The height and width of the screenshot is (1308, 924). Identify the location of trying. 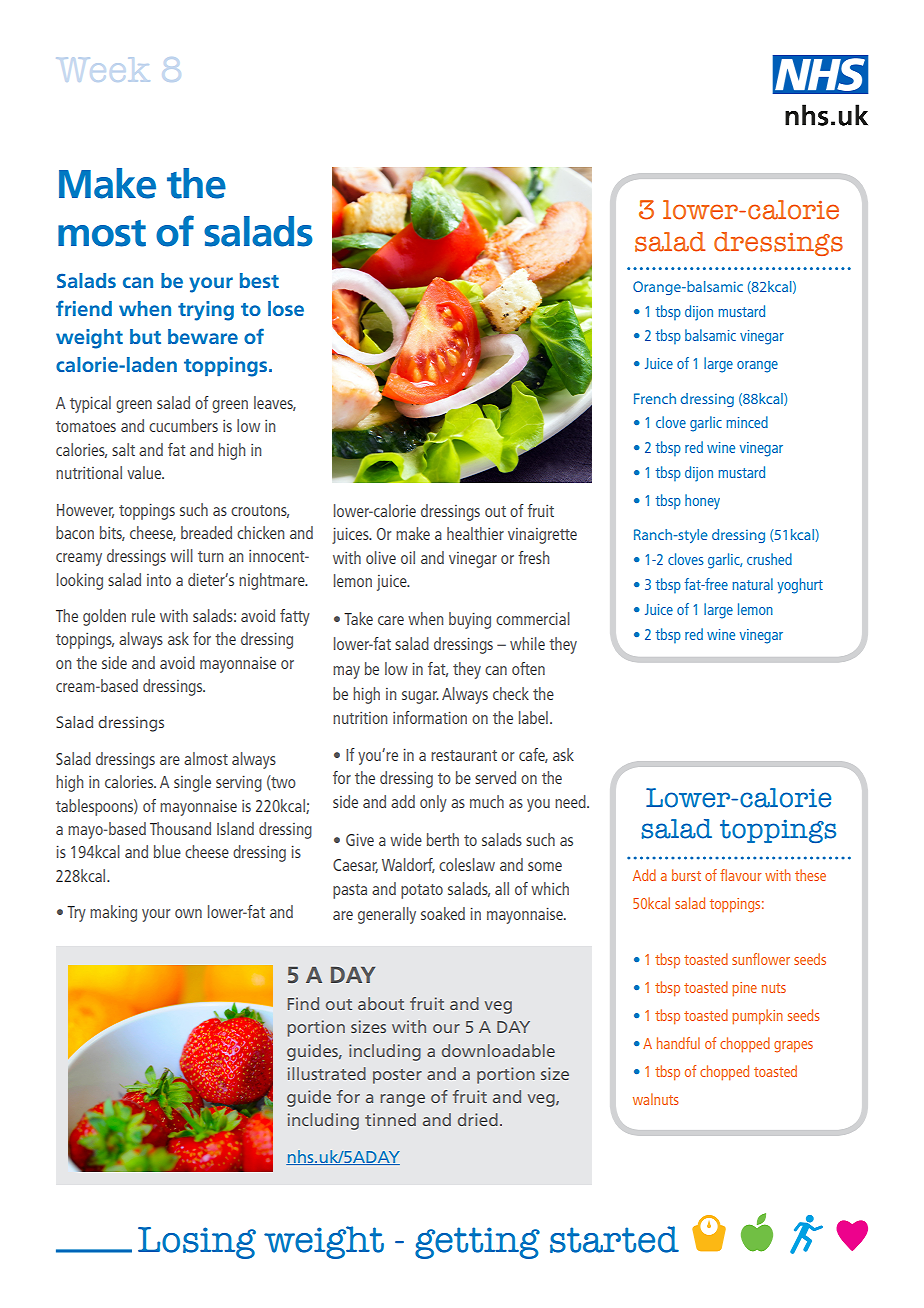
(206, 311).
